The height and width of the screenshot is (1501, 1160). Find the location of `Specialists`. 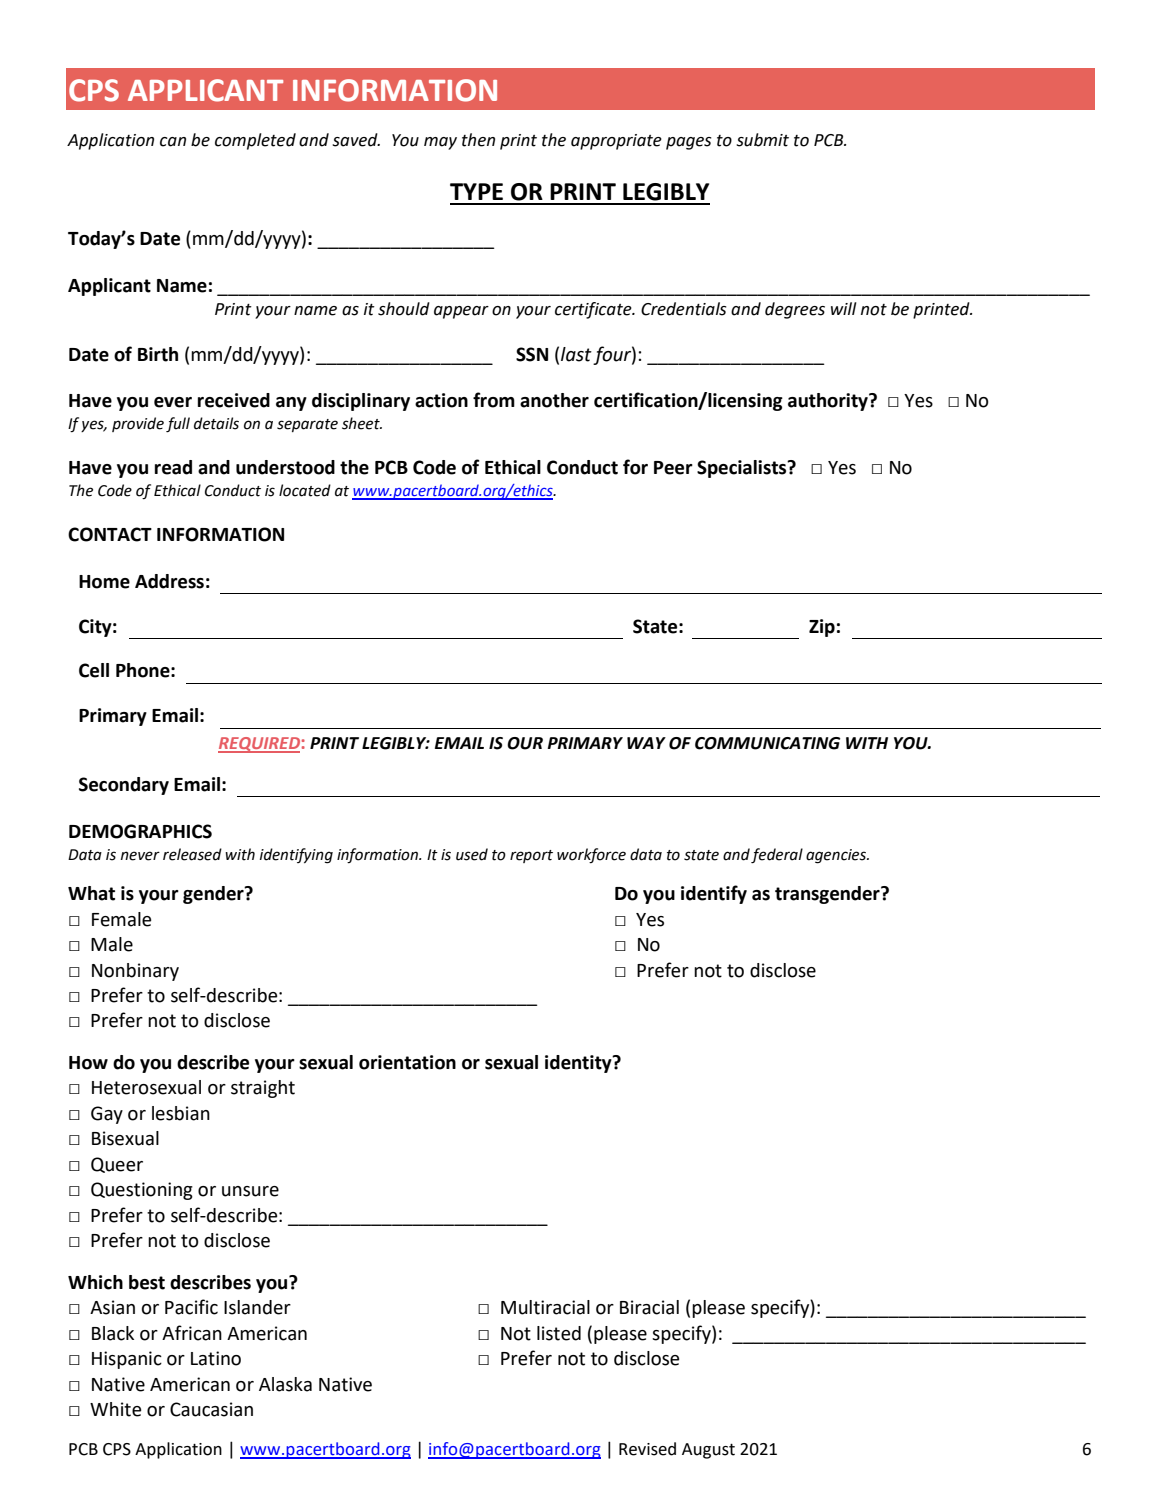

Specialists is located at coordinates (743, 469).
